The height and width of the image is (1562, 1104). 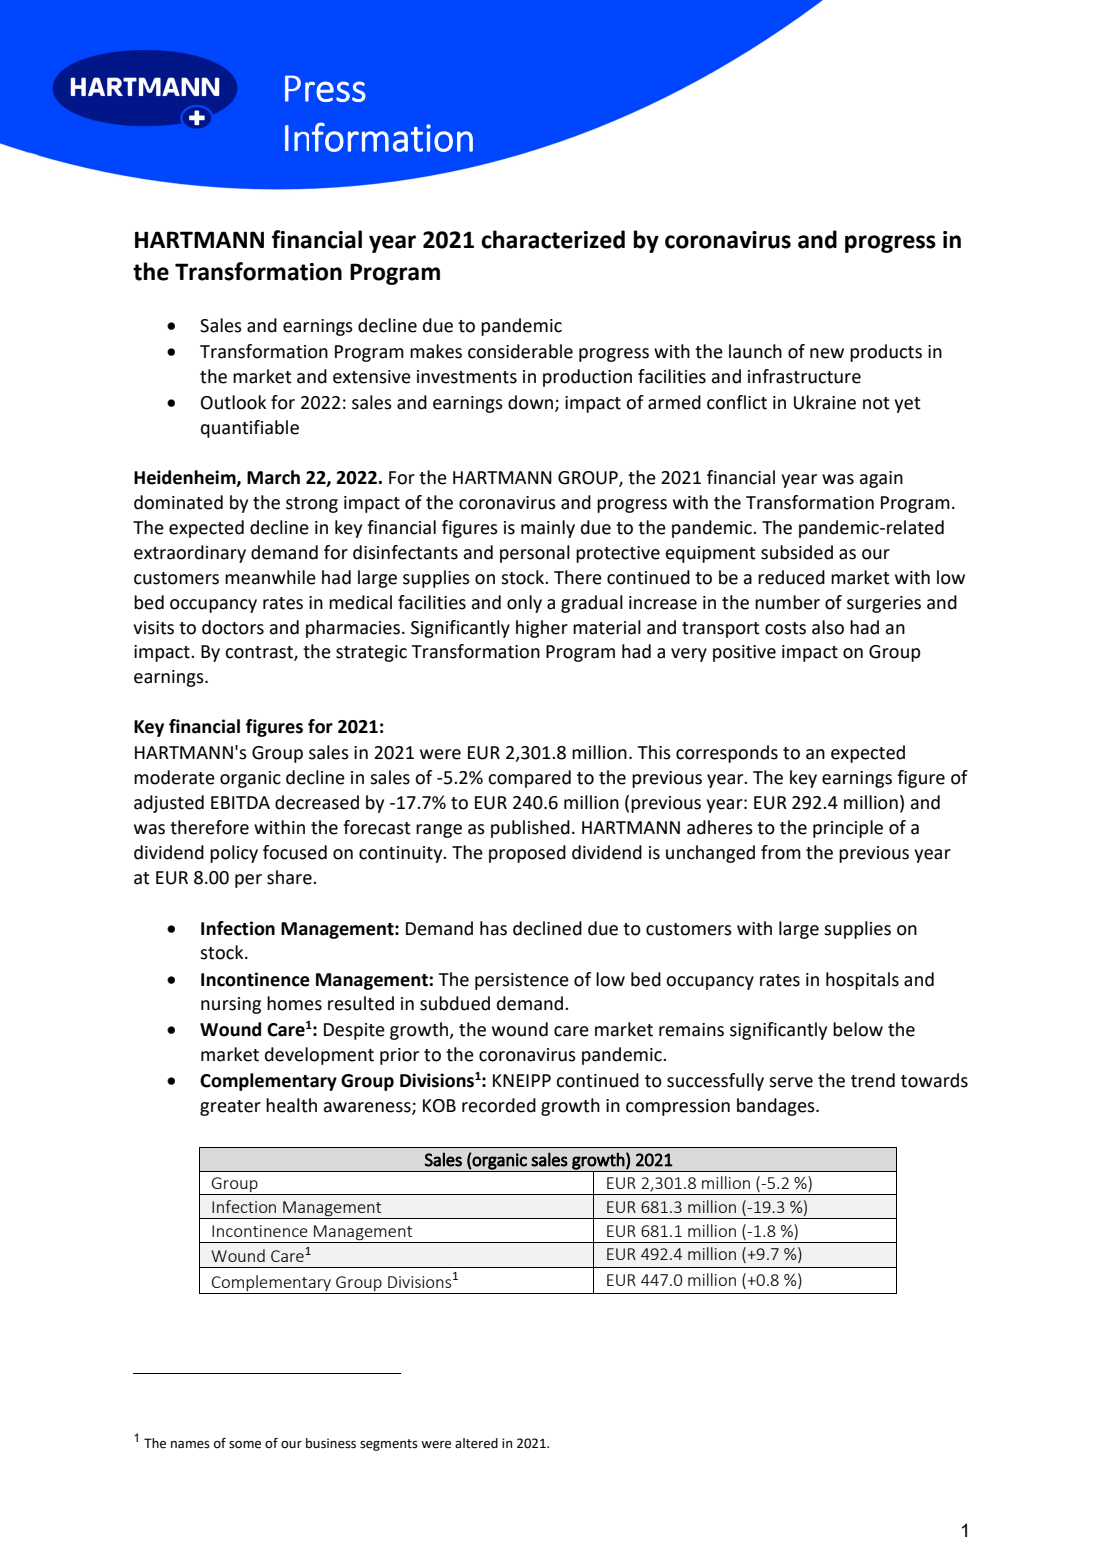 I want to click on some, so click(x=245, y=1445).
